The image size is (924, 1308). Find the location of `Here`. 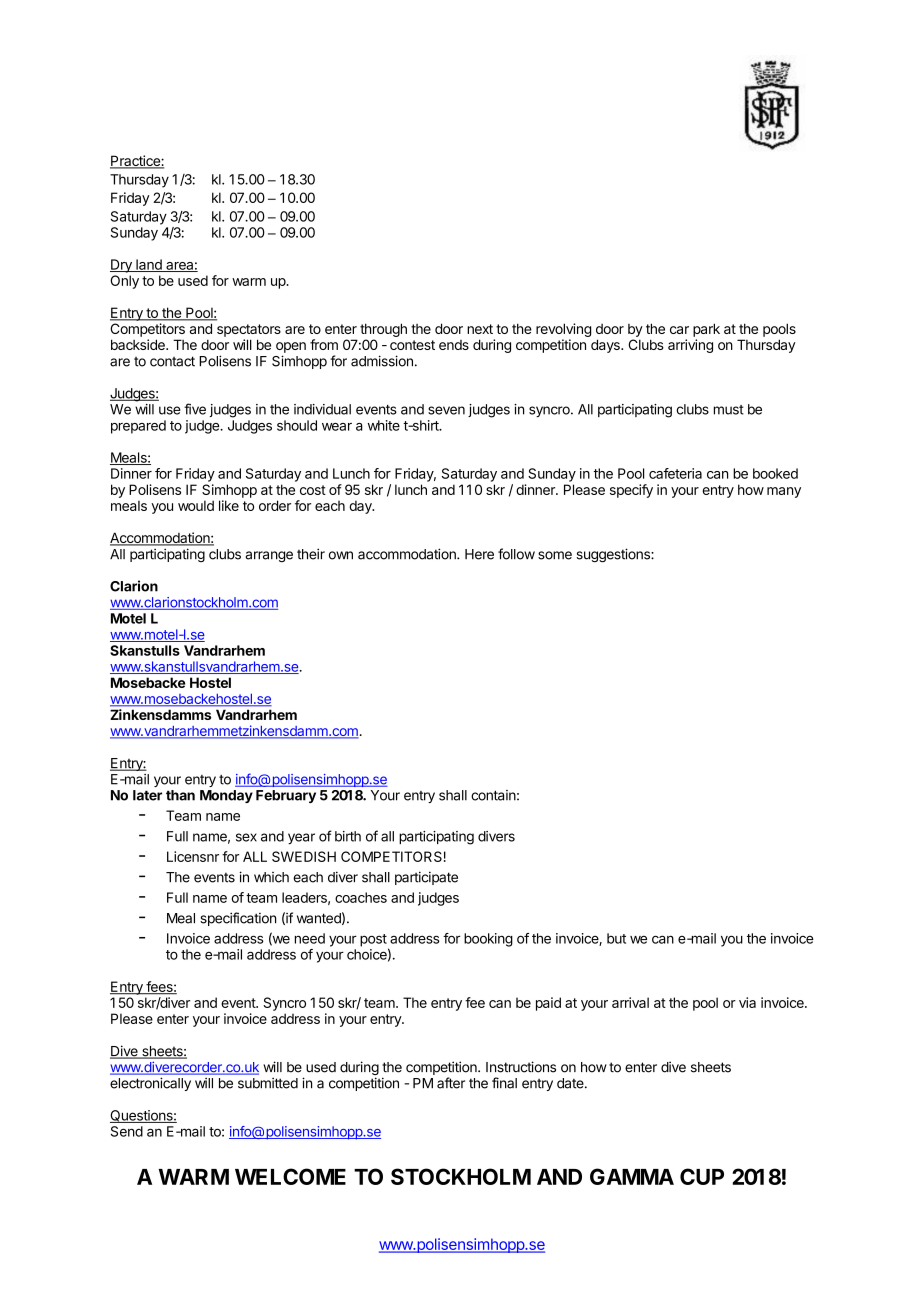

Here is located at coordinates (479, 554).
